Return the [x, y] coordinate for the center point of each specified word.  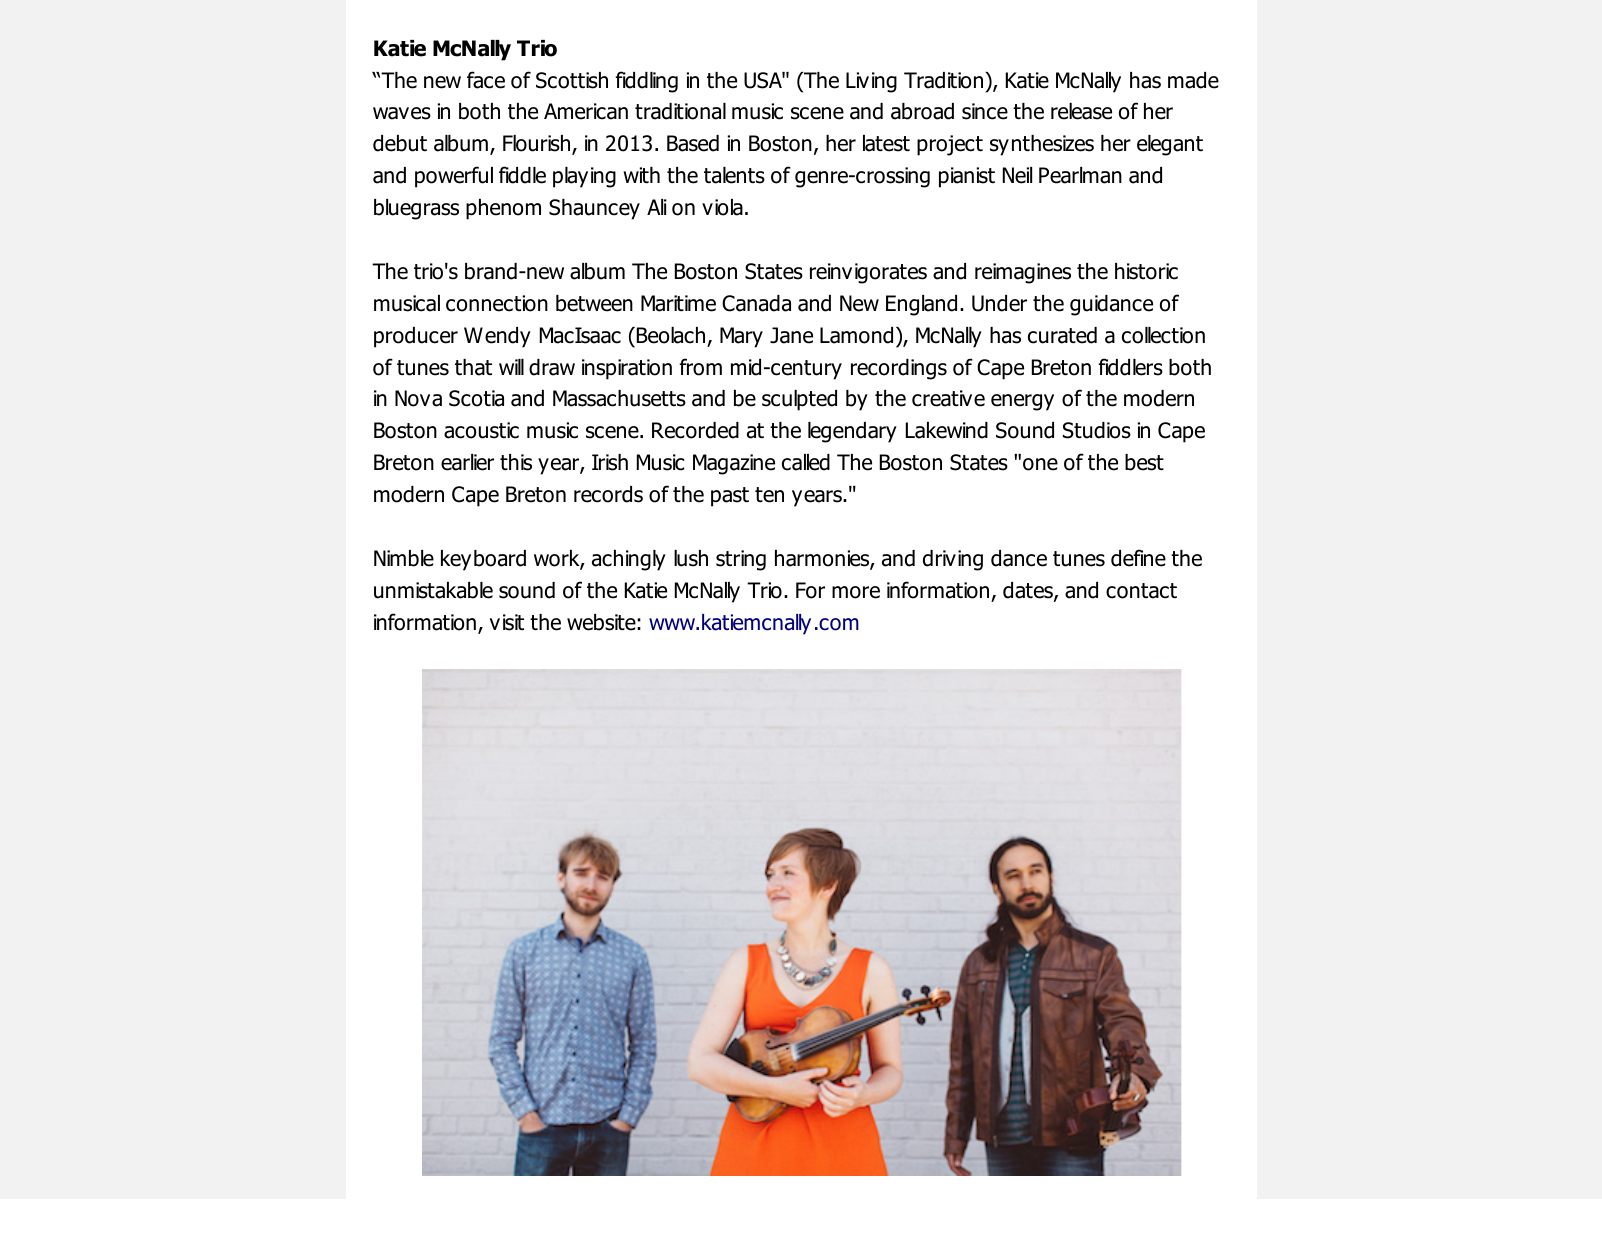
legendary [852, 432]
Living [871, 82]
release [1081, 111]
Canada [756, 303]
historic [1146, 271]
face [486, 80]
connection [497, 303]
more [856, 592]
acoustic [481, 430]
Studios [1097, 430]
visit [506, 622]
